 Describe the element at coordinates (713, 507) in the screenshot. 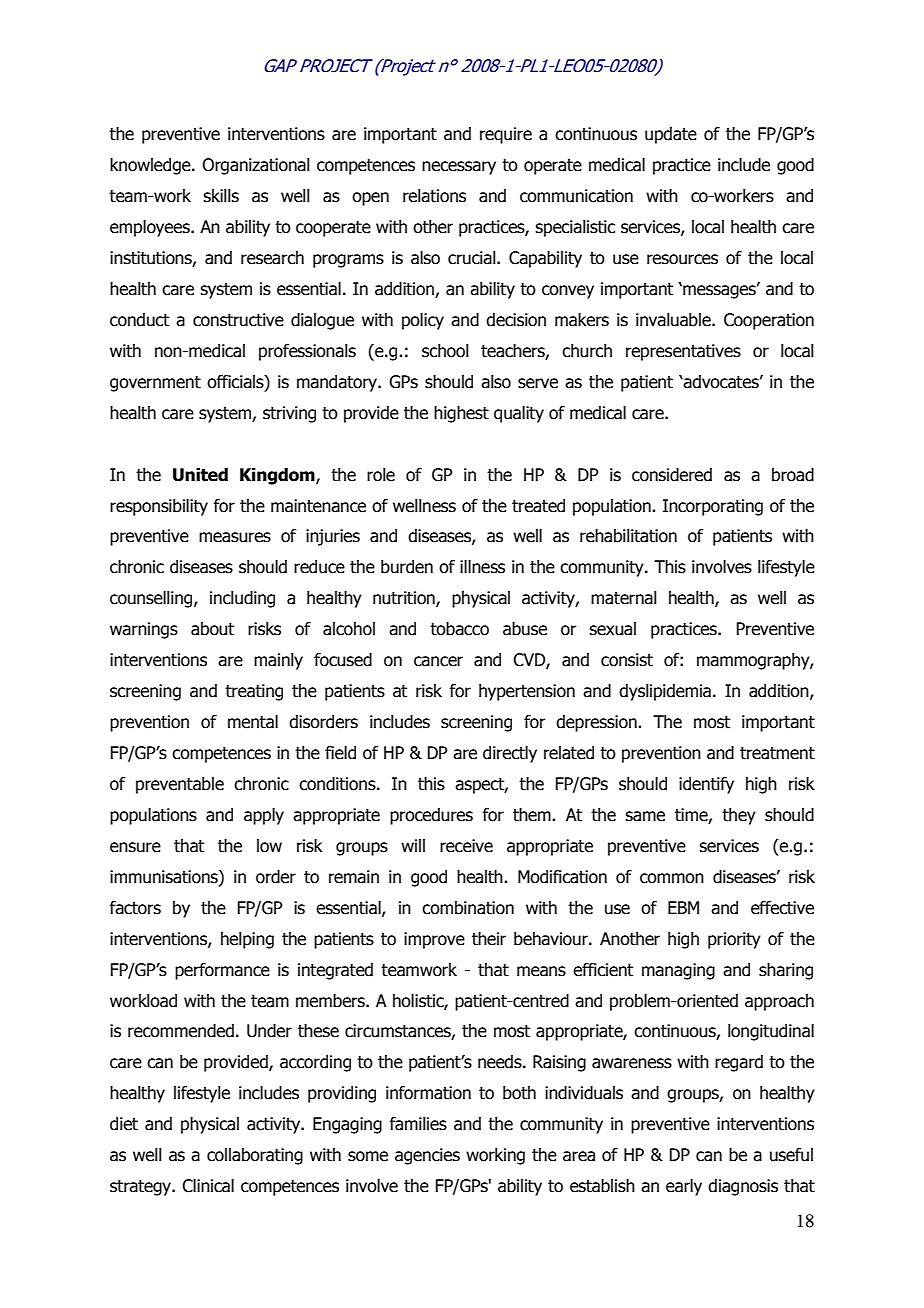

I see `Incorporating` at that location.
